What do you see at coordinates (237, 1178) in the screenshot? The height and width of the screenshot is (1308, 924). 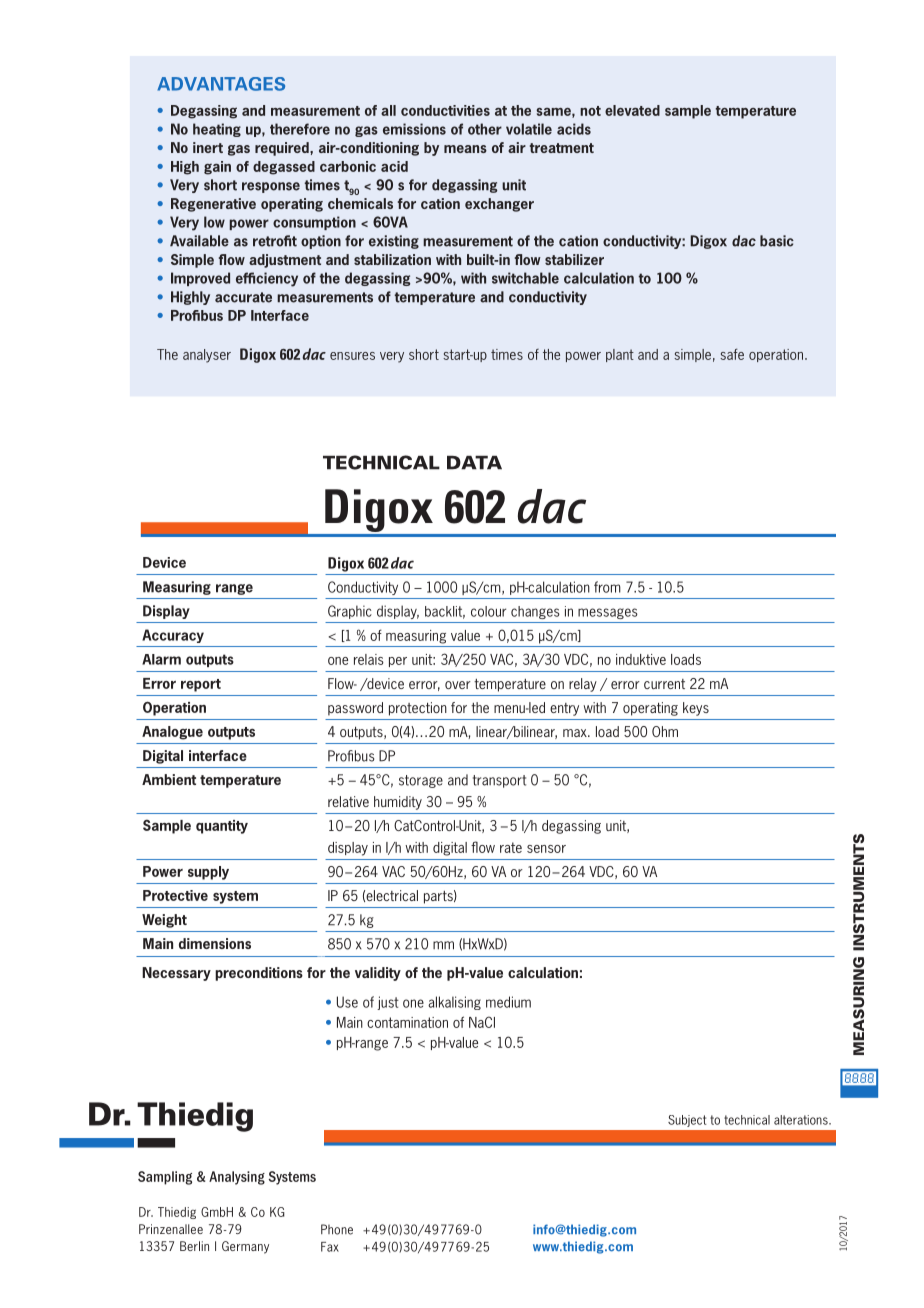 I see `Analysing` at bounding box center [237, 1178].
